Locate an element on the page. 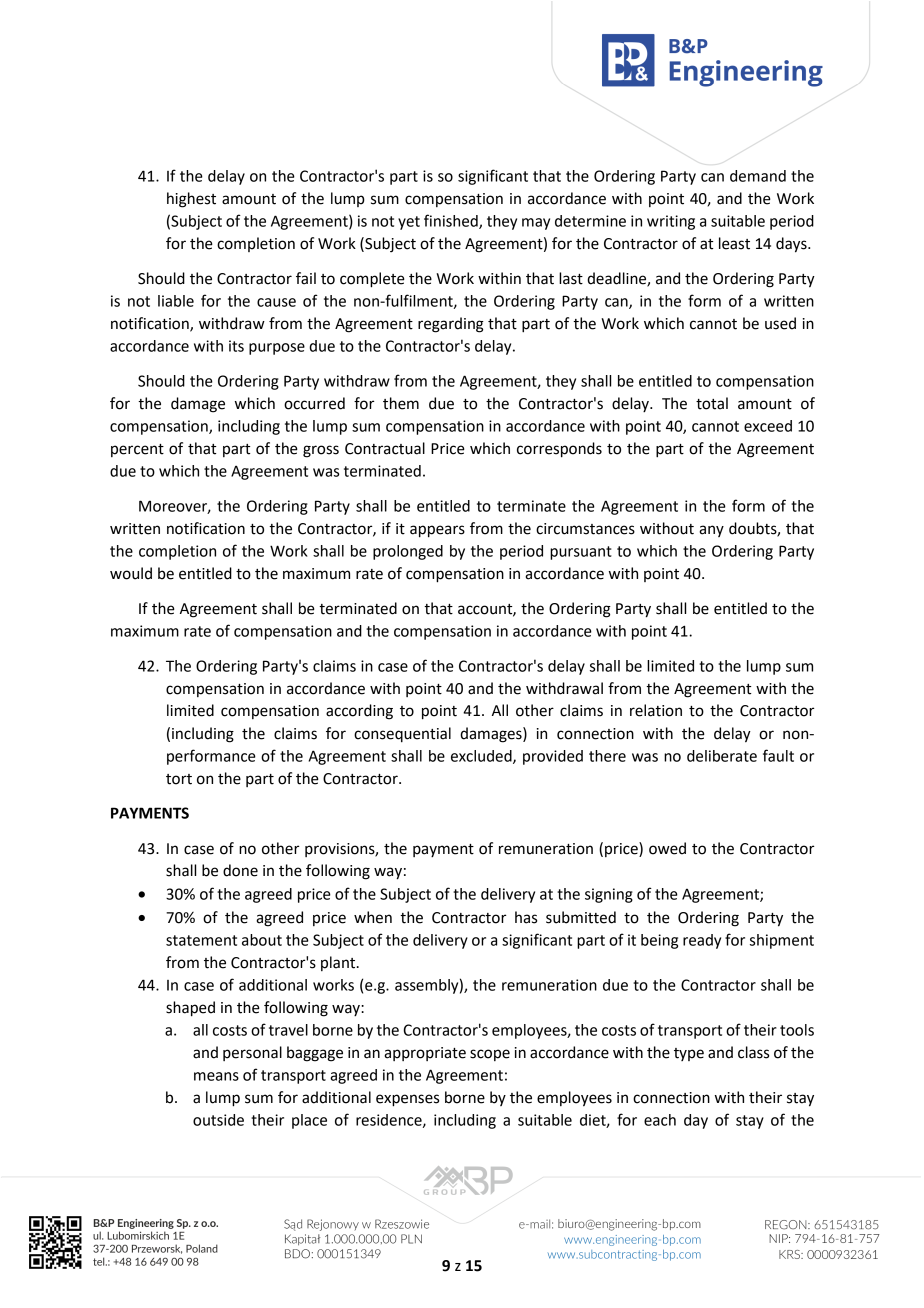  means is located at coordinates (216, 1076).
